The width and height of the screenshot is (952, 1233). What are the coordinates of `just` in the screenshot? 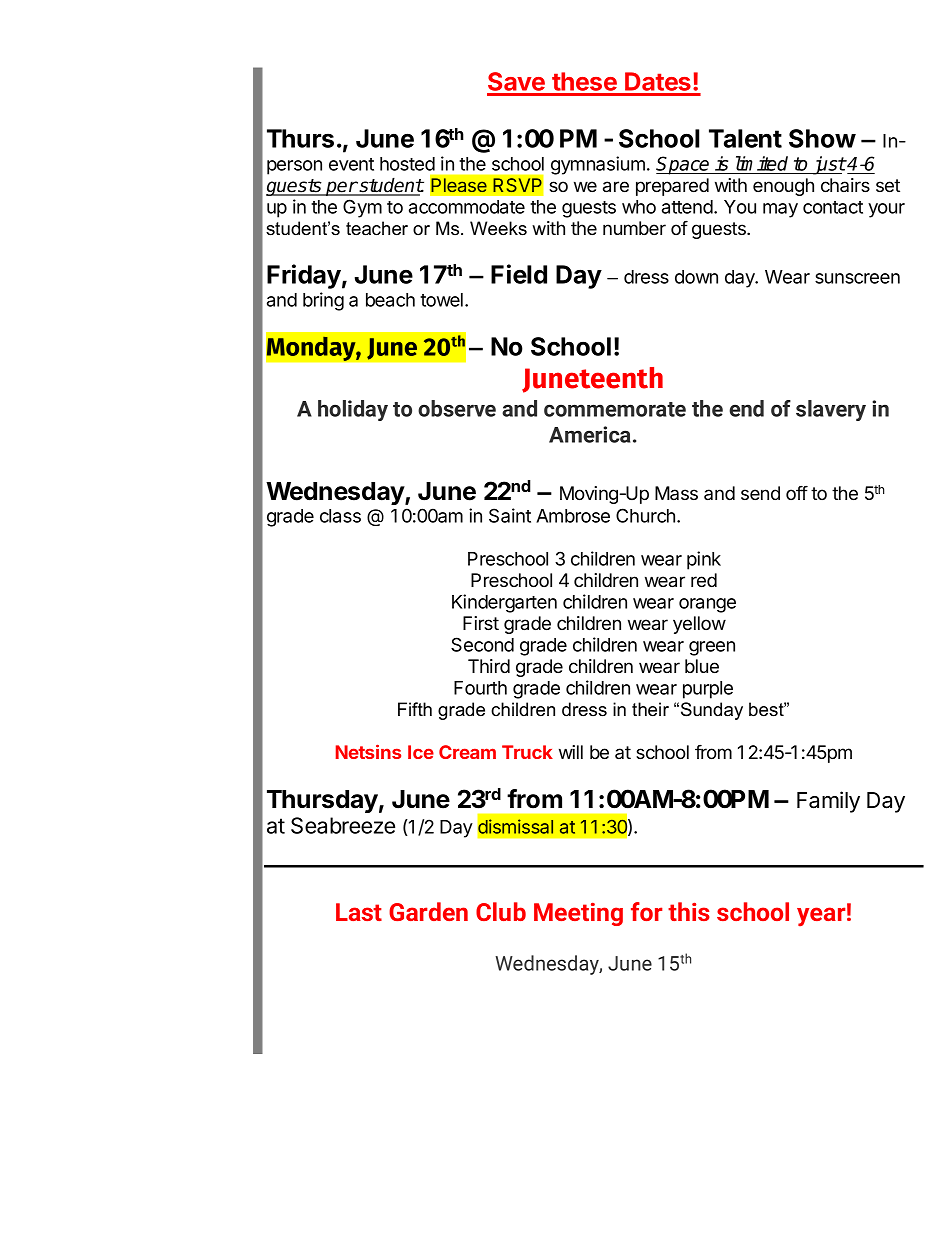 It's located at (828, 165).
